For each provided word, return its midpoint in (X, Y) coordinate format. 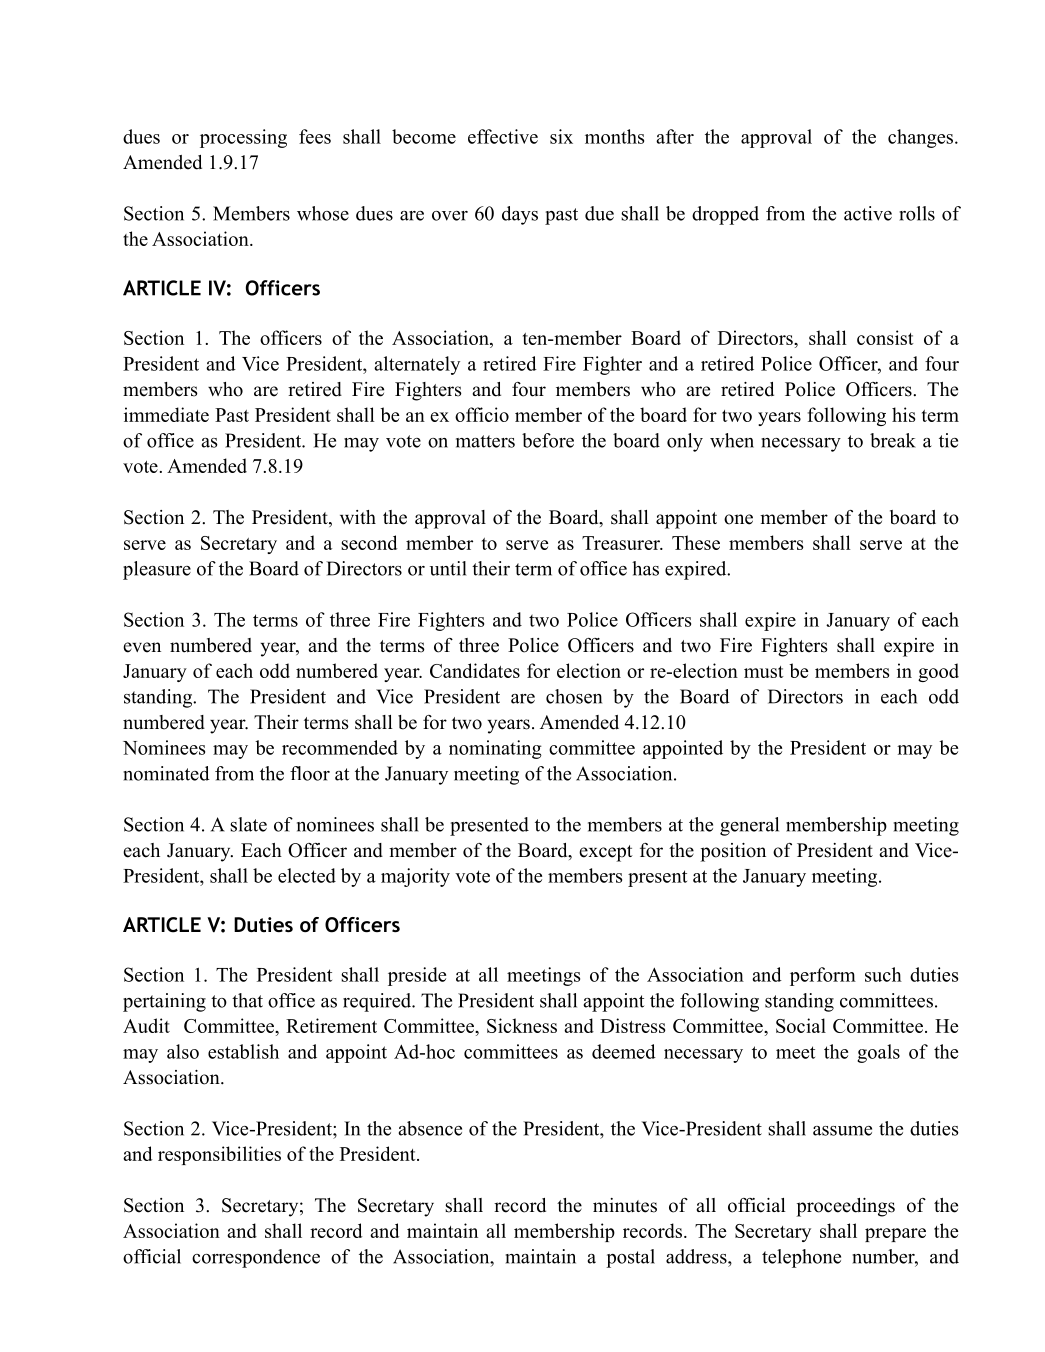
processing (243, 138)
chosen (574, 696)
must (763, 672)
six (561, 136)
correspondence (256, 1258)
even (142, 647)
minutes (625, 1205)
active (868, 213)
